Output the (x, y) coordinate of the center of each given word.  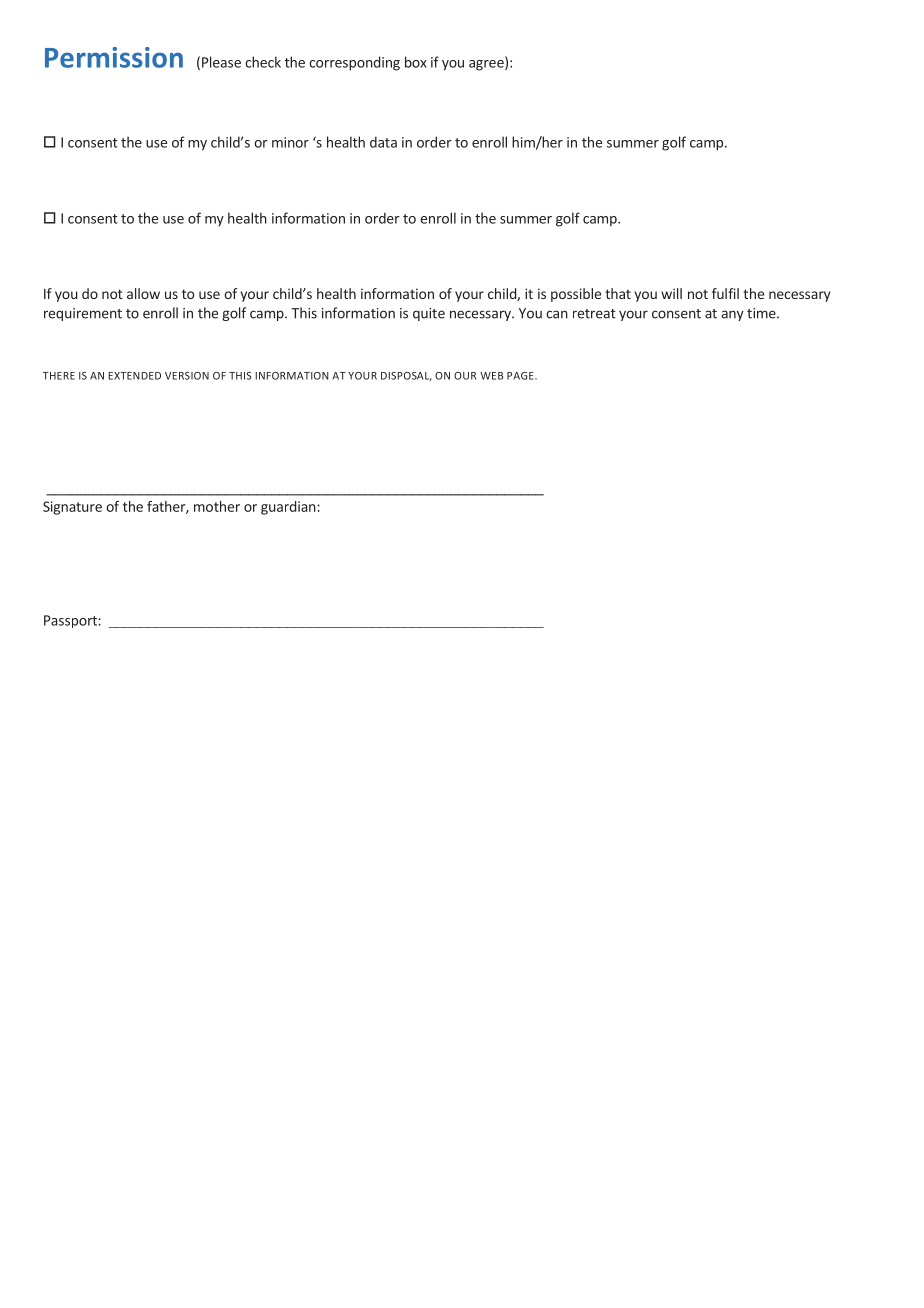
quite (429, 314)
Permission (114, 57)
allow (143, 293)
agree (487, 65)
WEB (491, 376)
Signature (72, 508)
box (416, 62)
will (671, 293)
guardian (289, 508)
